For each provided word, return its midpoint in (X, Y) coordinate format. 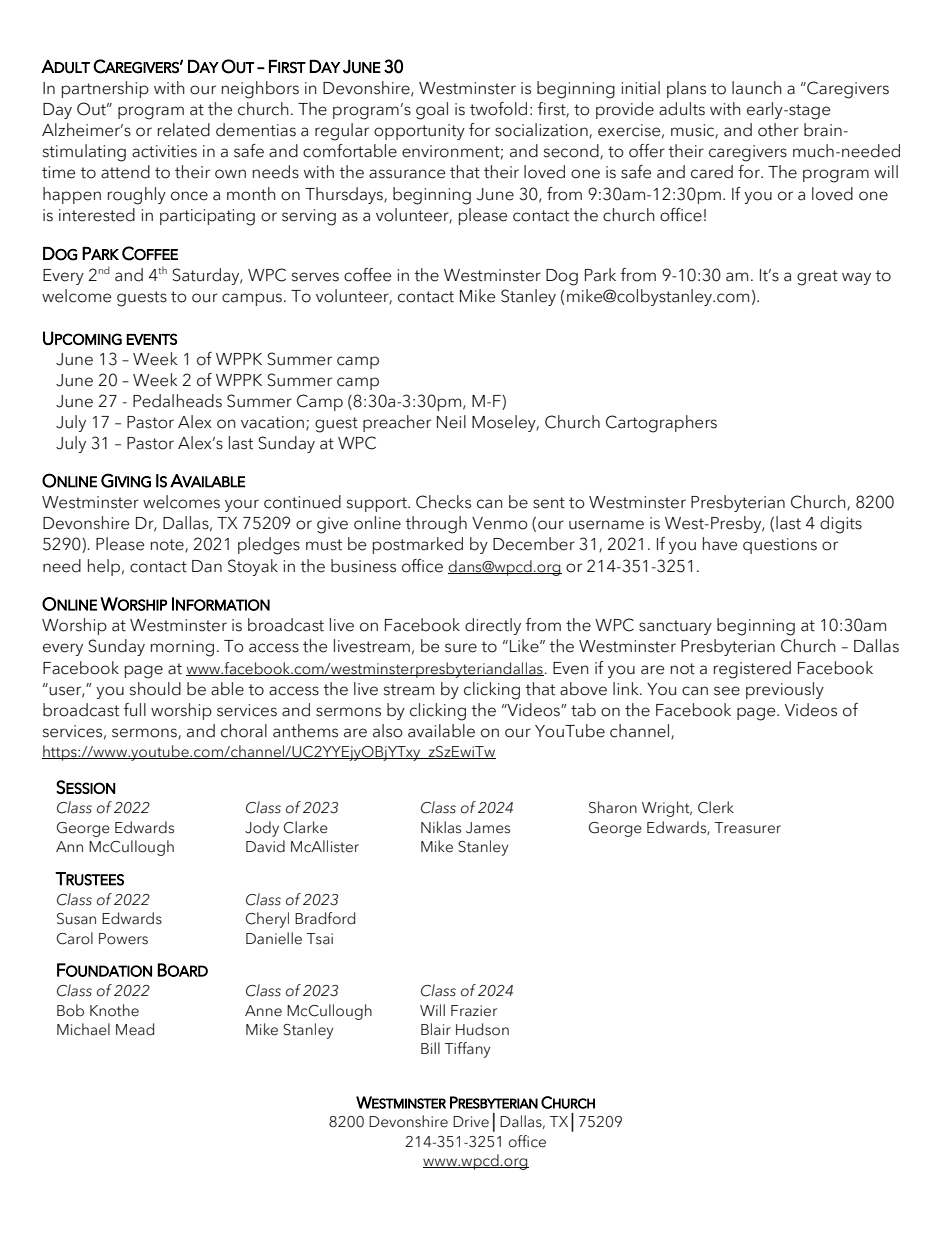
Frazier (474, 1011)
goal (432, 111)
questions (780, 546)
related (183, 130)
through (436, 525)
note (168, 545)
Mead (135, 1029)
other (778, 130)
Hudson (482, 1029)
